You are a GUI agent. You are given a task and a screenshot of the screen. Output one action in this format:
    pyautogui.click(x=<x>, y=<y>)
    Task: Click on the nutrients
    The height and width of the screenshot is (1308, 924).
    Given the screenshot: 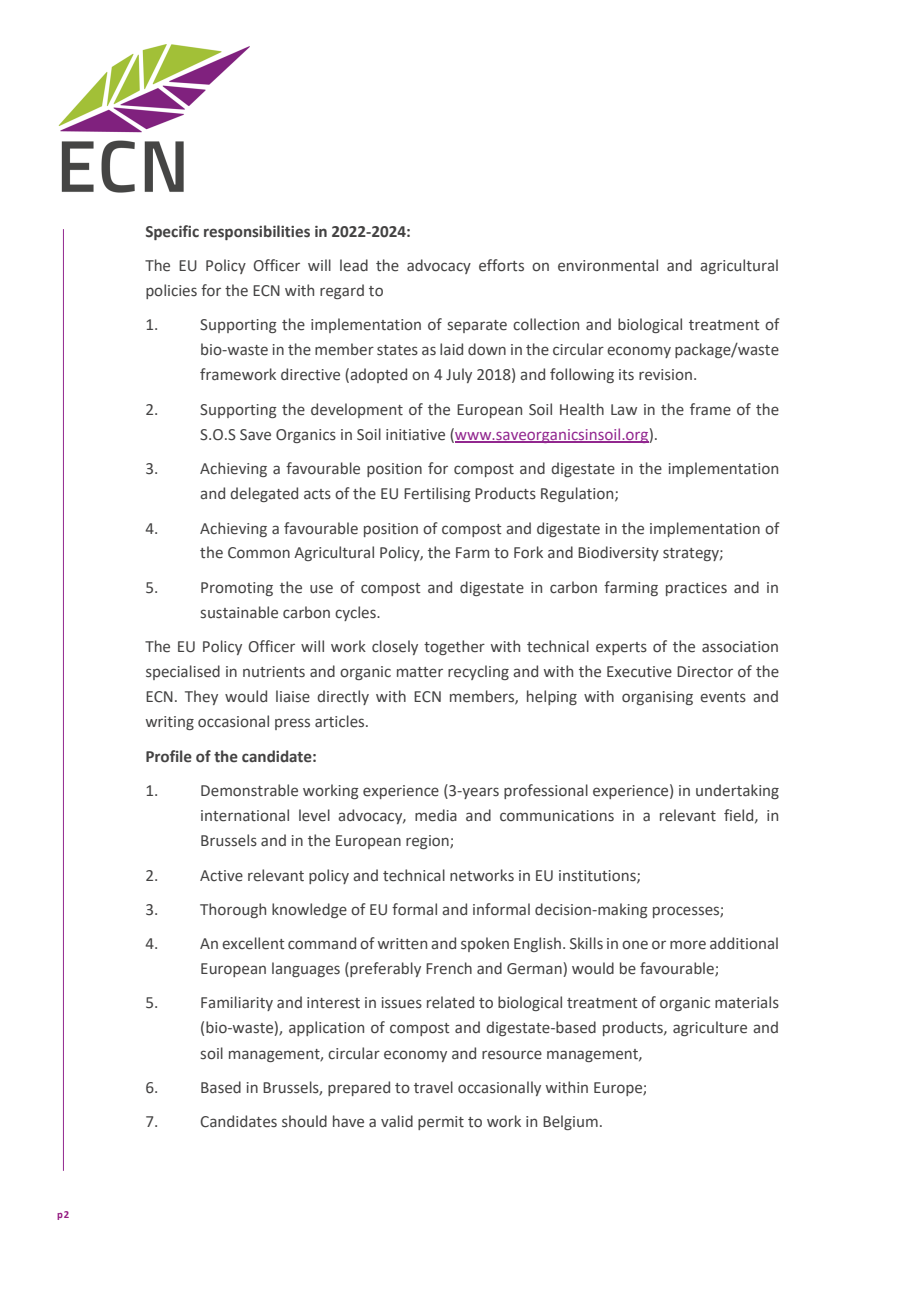 What is the action you would take?
    pyautogui.click(x=274, y=672)
